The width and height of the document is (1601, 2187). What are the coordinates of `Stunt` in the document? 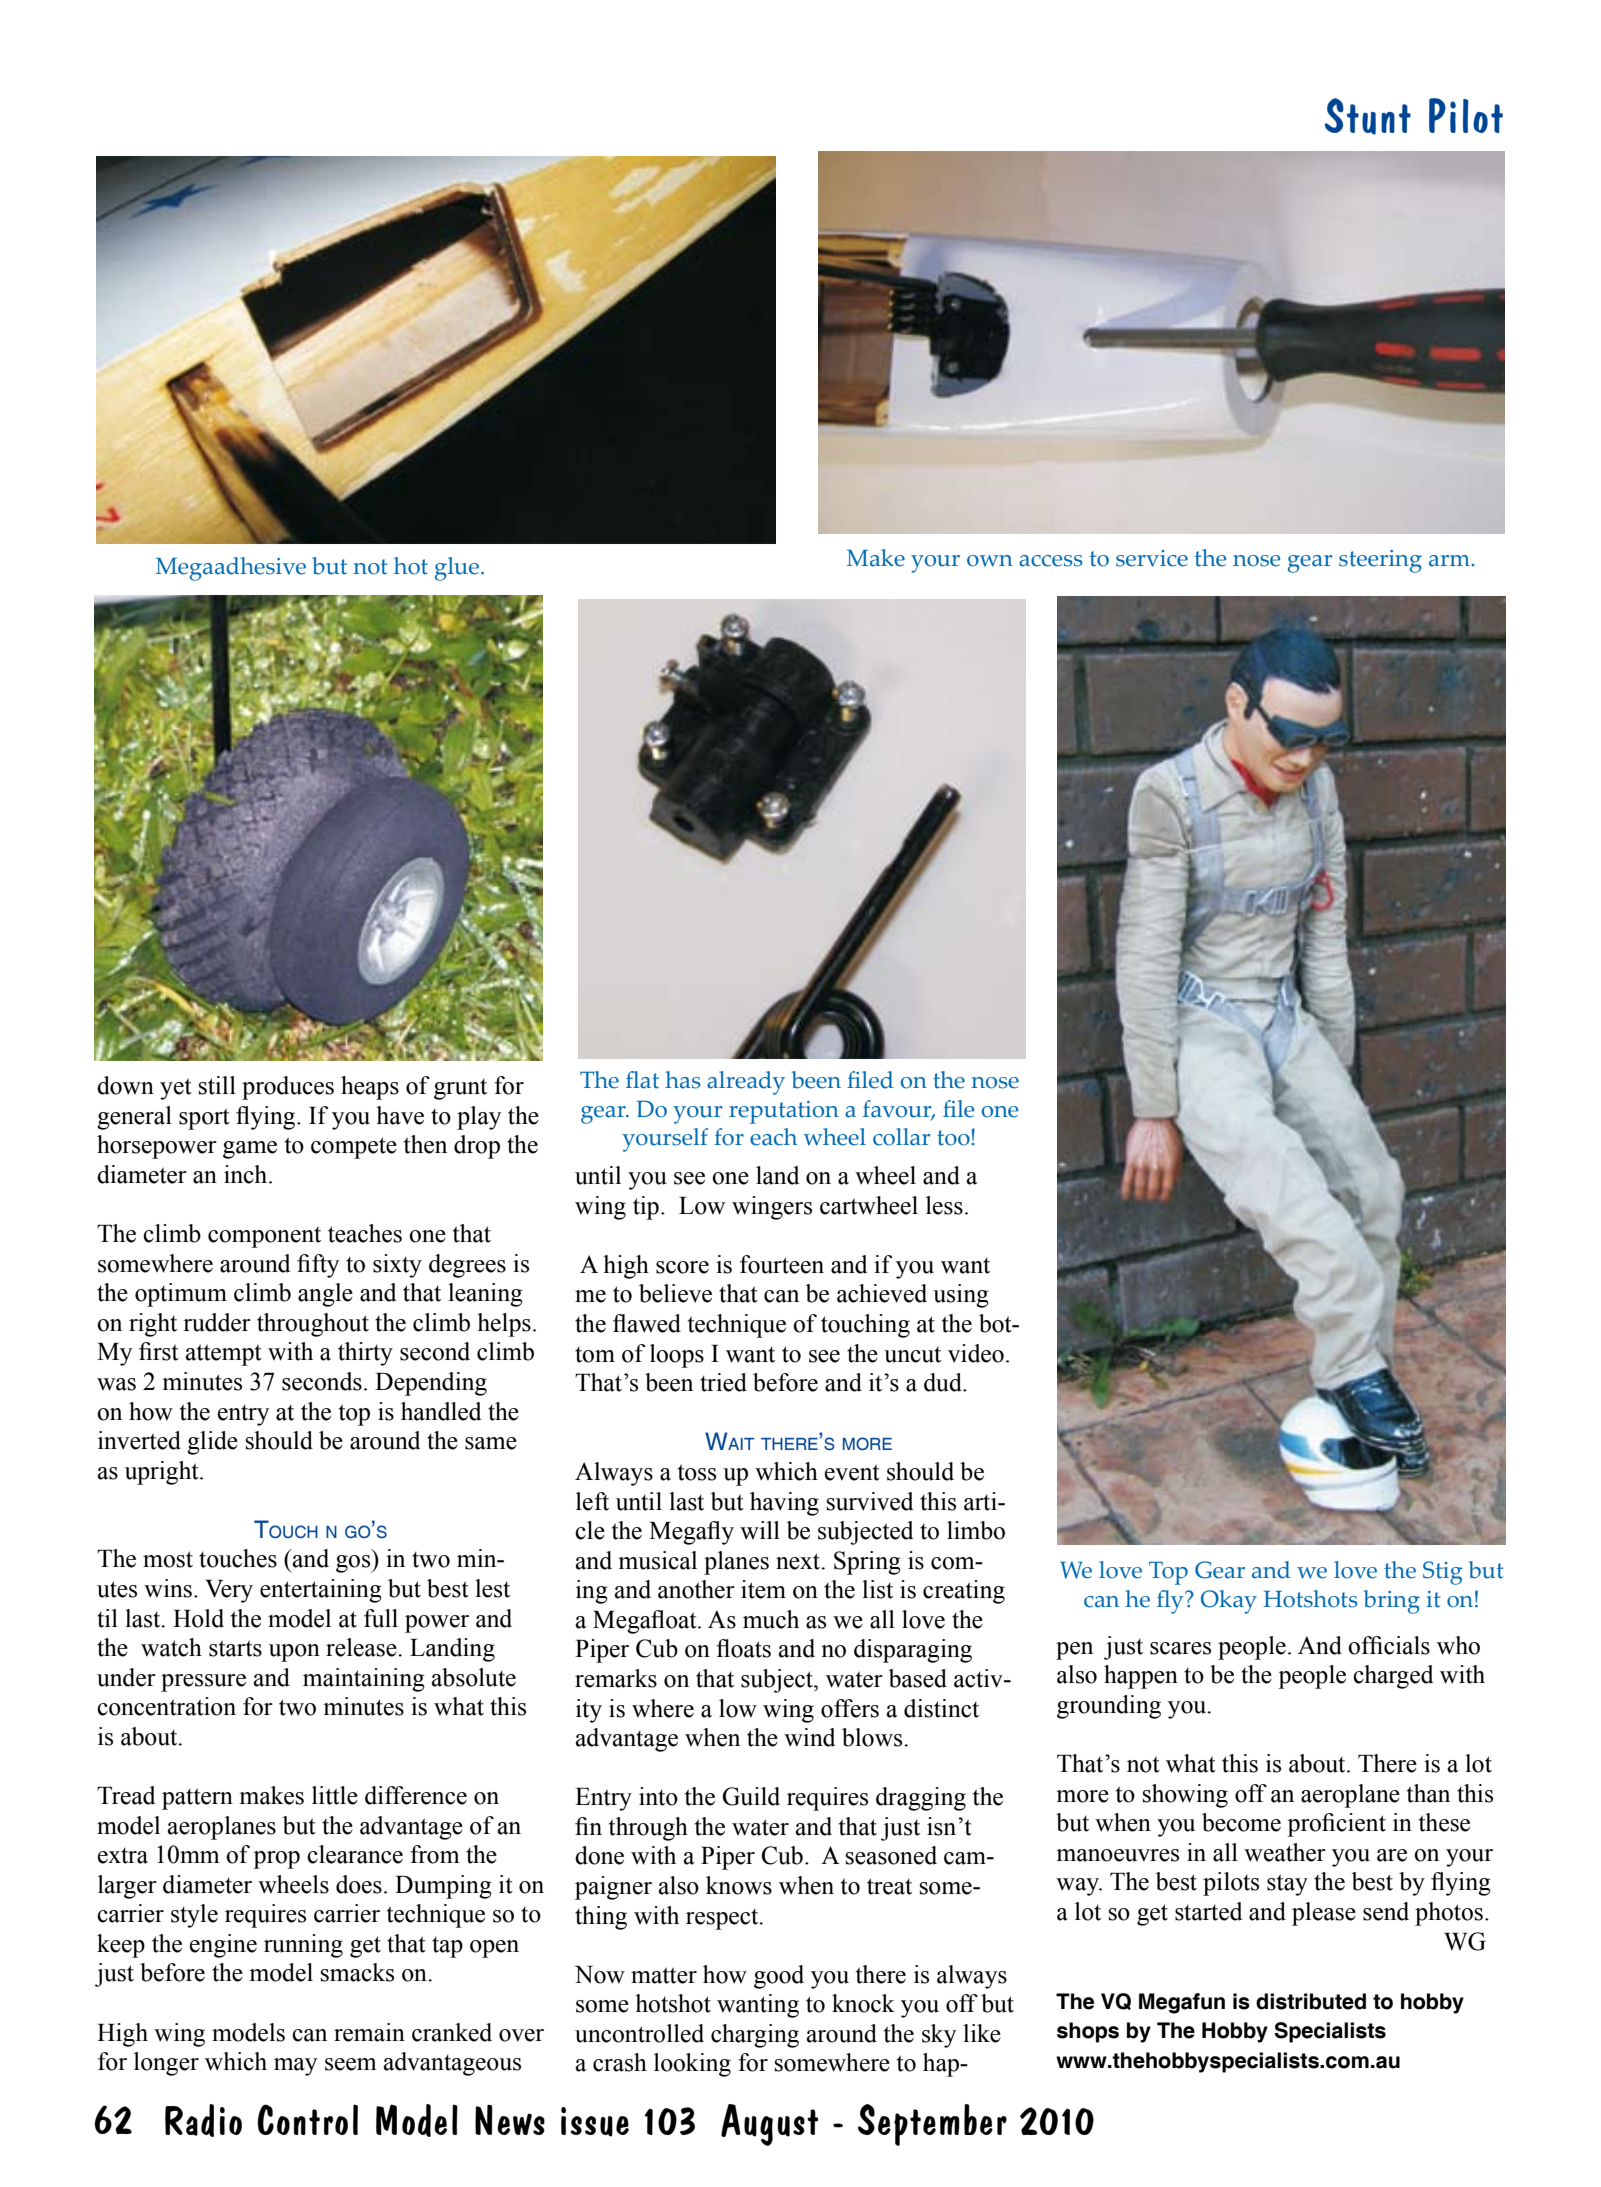 It's located at (1368, 116).
